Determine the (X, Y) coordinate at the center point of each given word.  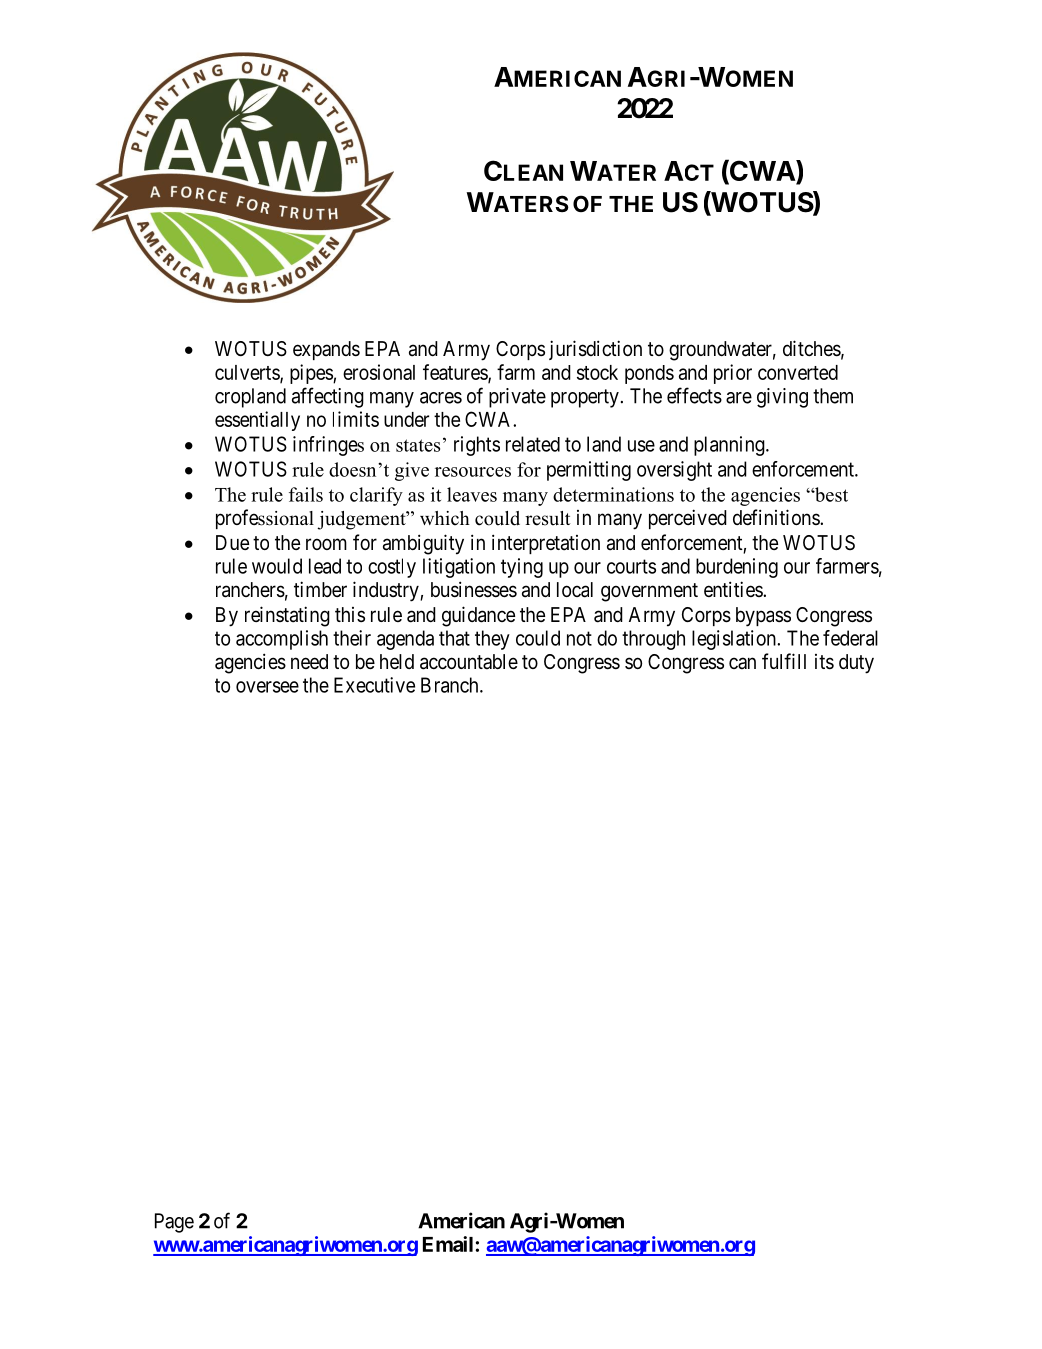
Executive (374, 685)
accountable (469, 662)
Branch (451, 685)
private (517, 398)
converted (798, 372)
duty (856, 664)
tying (522, 568)
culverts (248, 373)
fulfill (784, 661)
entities (734, 589)
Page (174, 1223)
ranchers (250, 590)
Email (448, 1244)
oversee (267, 687)
